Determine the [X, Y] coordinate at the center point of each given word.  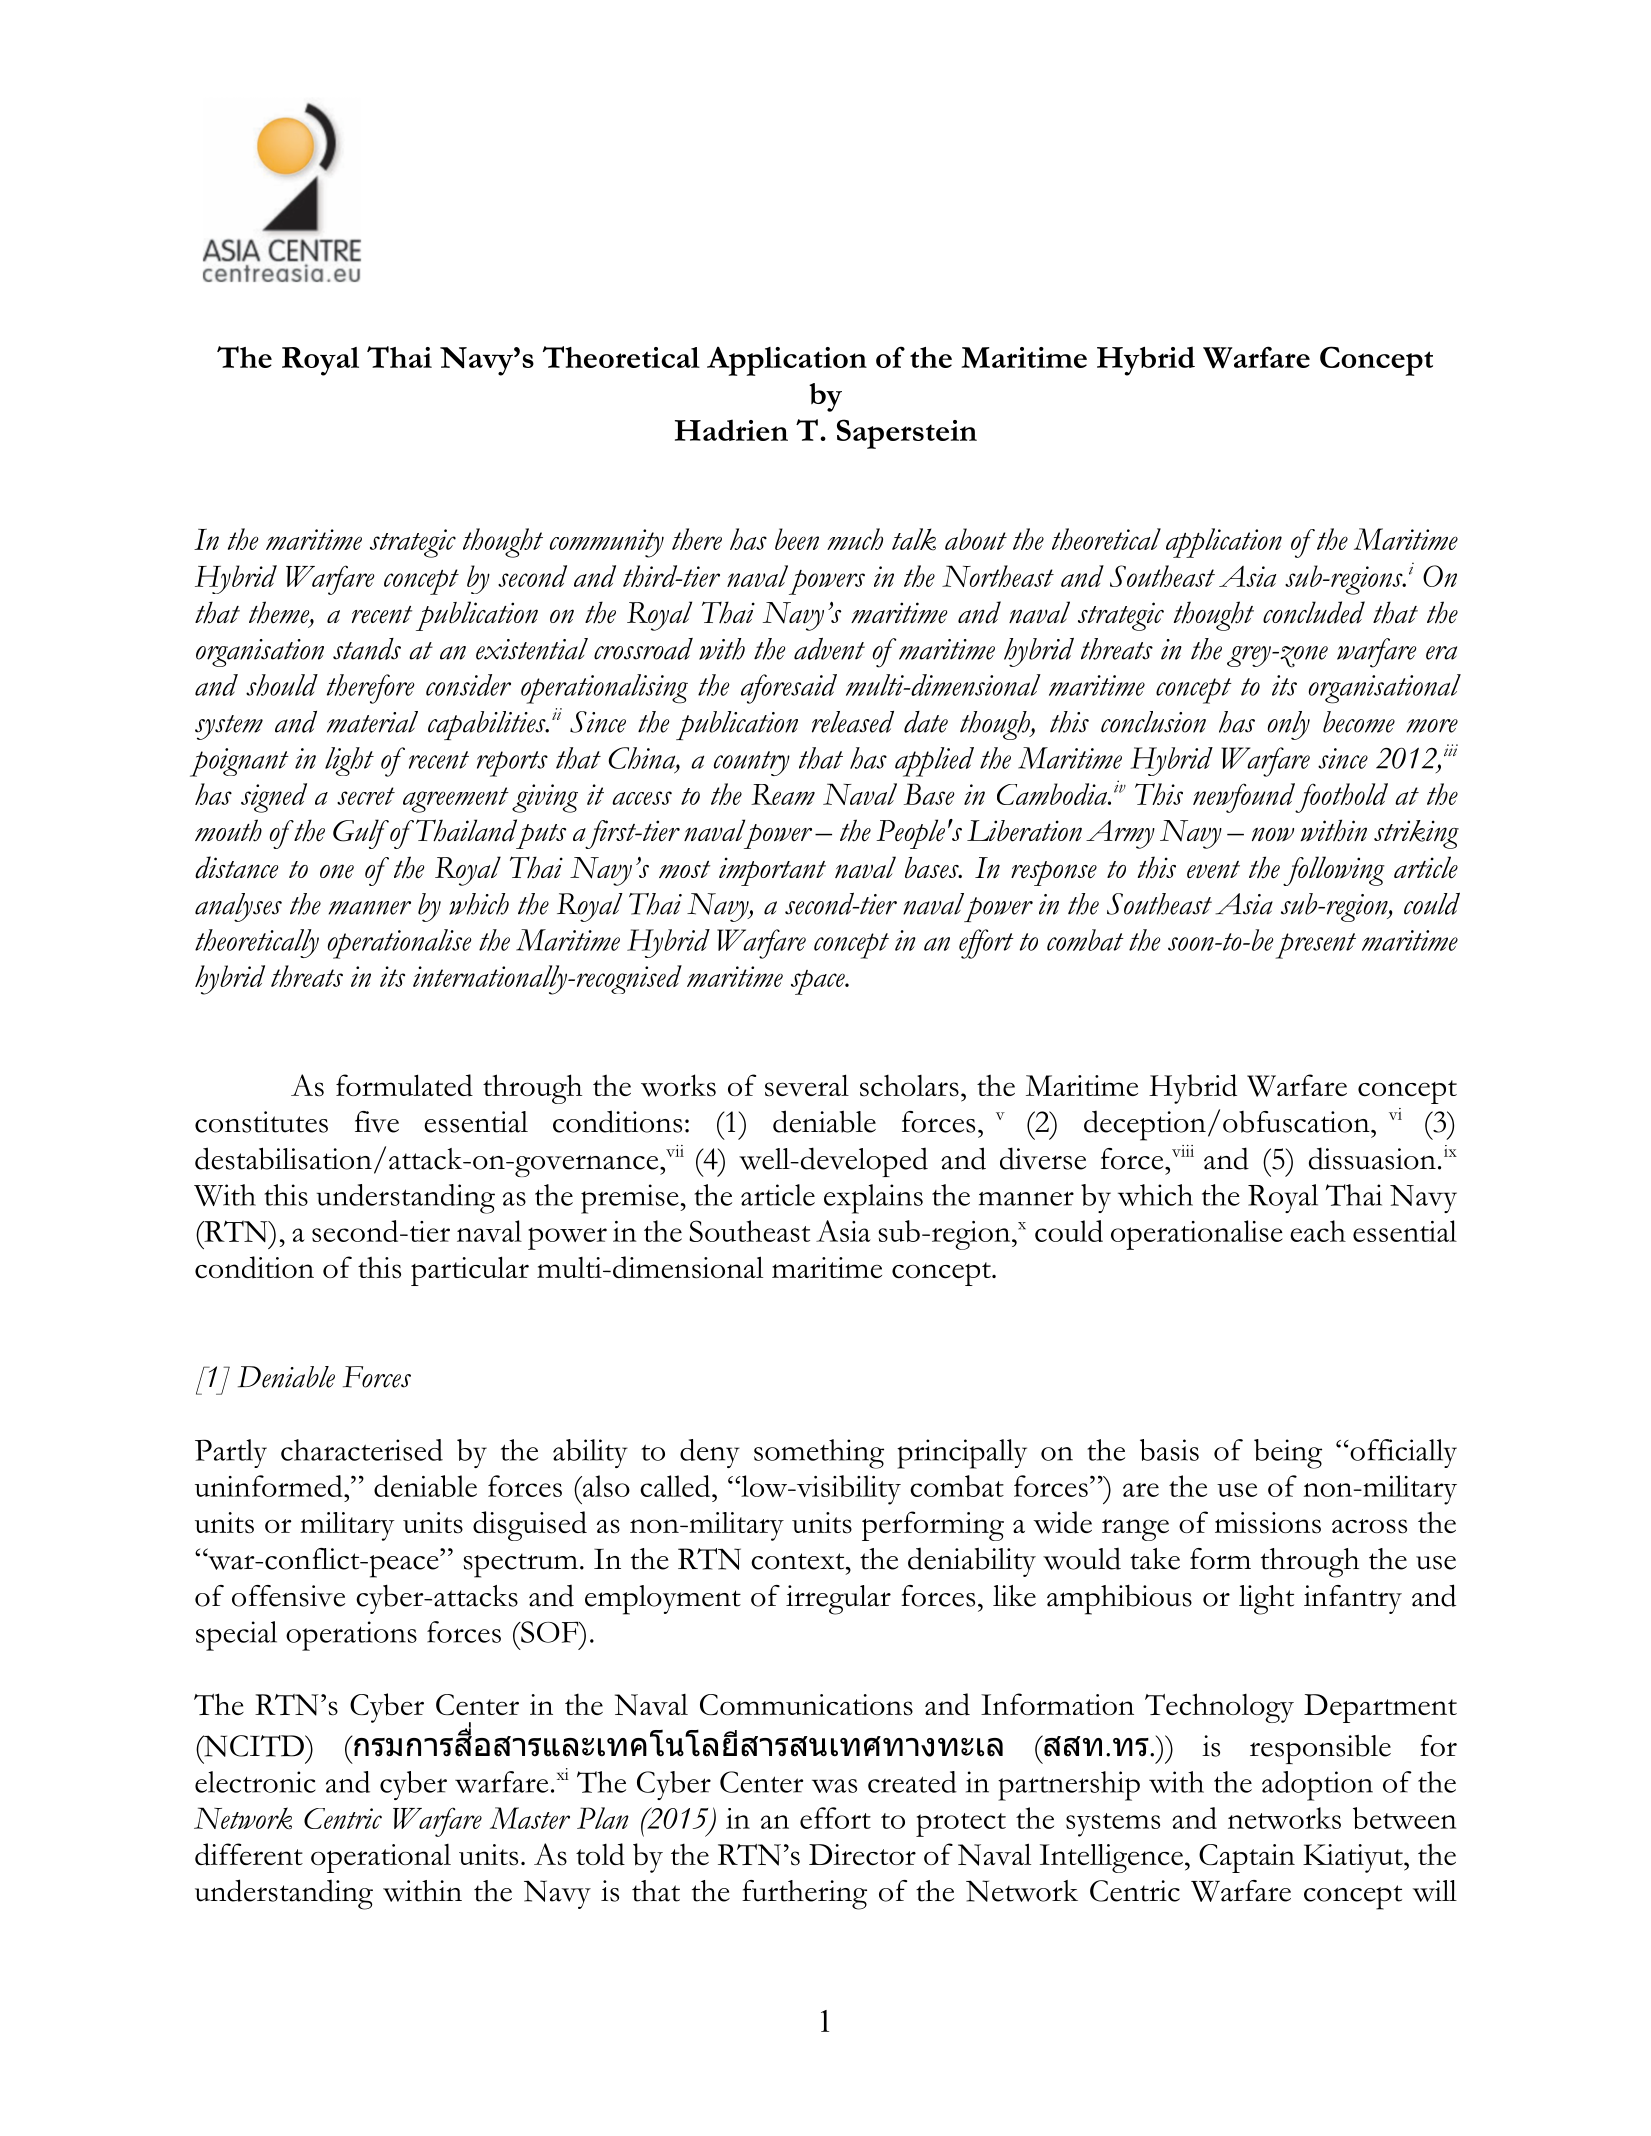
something [819, 1454]
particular [470, 1271]
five [377, 1122]
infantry [1353, 1599]
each [1318, 1231]
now [1273, 834]
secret [366, 796]
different [249, 1854]
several [807, 1085]
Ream [783, 794]
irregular [838, 1600]
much [855, 539]
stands [367, 649]
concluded [1314, 612]
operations [351, 1636]
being [1288, 1454]
